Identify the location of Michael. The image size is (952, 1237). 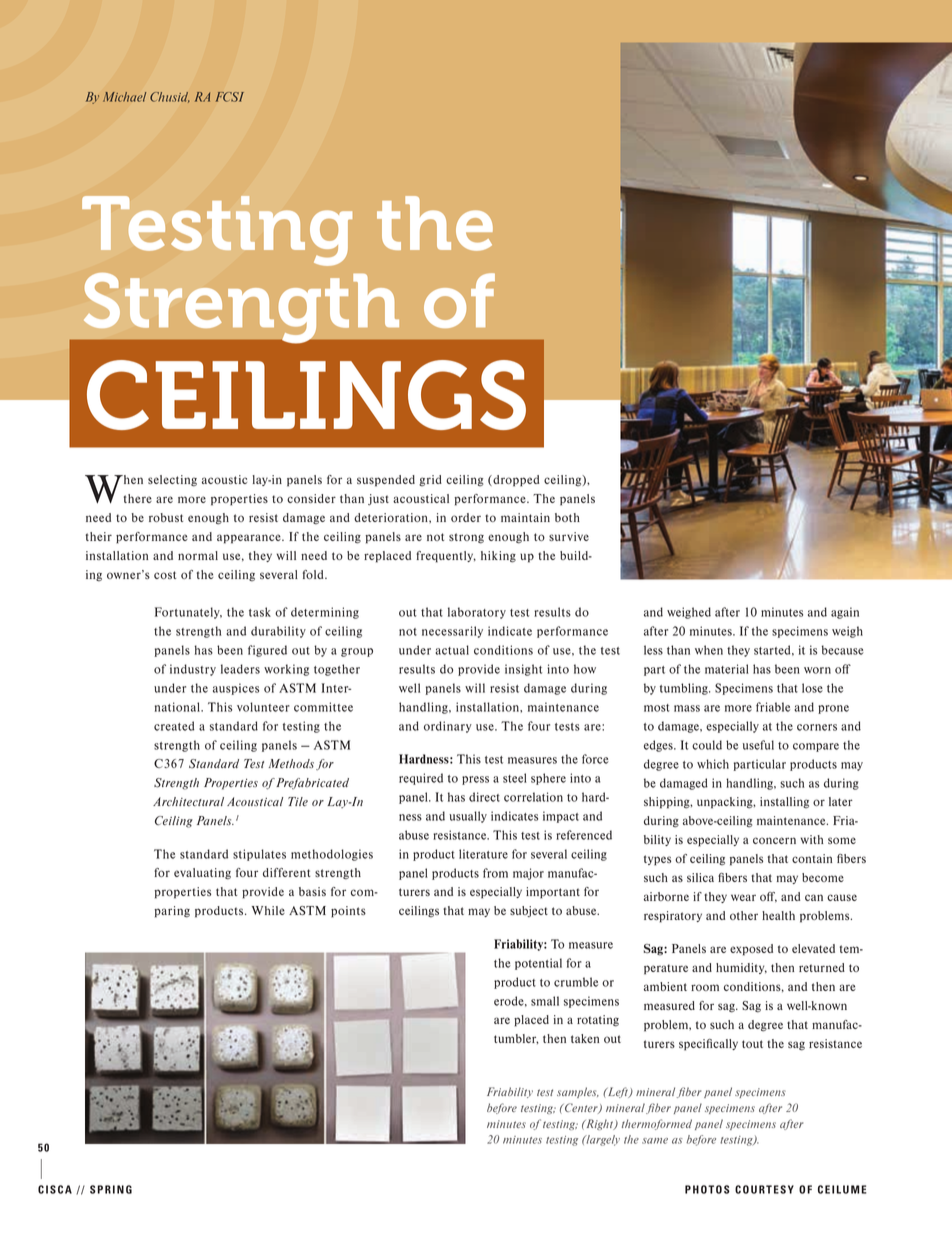
(124, 97).
